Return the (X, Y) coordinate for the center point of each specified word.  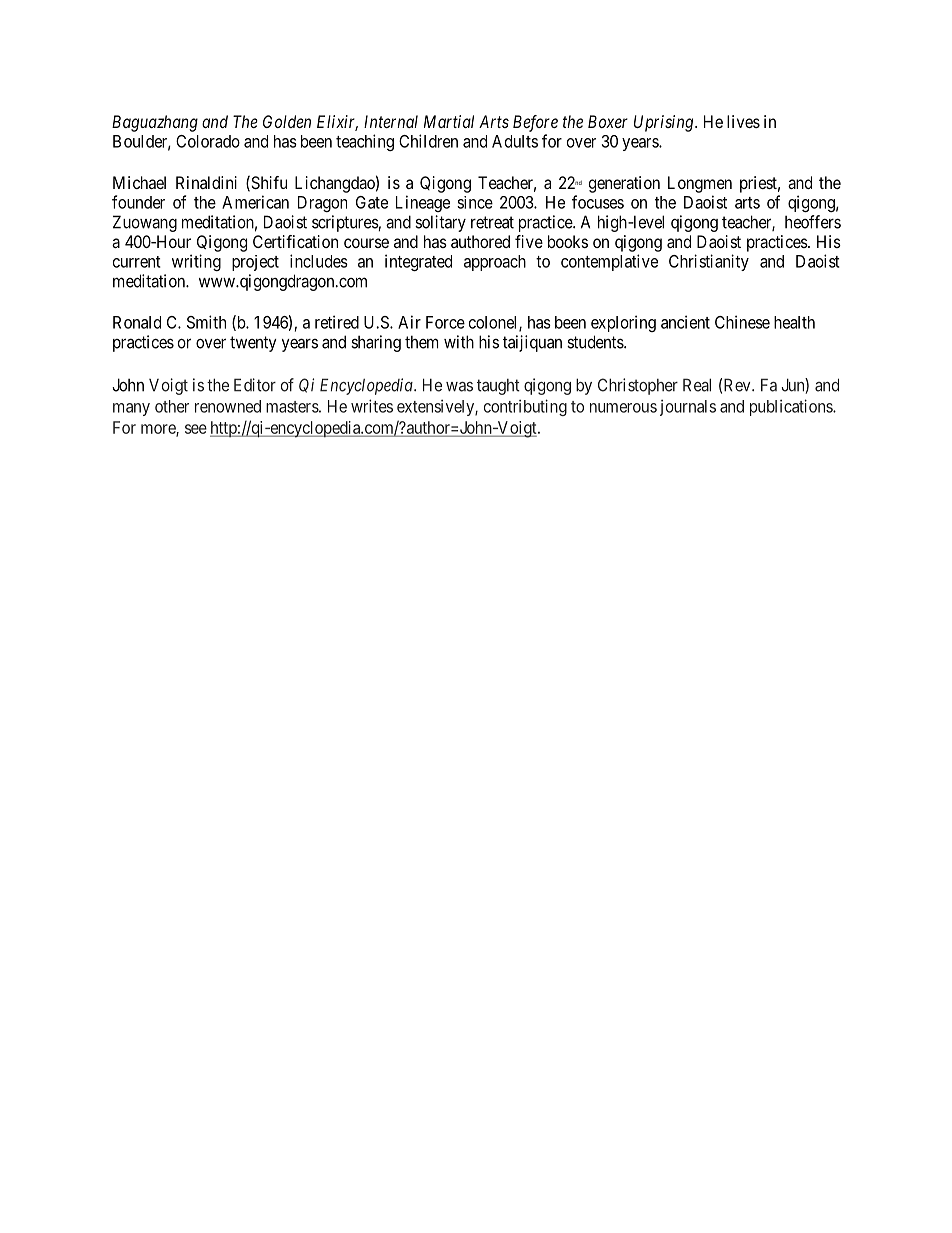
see (196, 429)
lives (743, 121)
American (255, 202)
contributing (525, 407)
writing (196, 262)
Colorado (208, 141)
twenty (253, 344)
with (459, 342)
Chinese (742, 322)
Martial (449, 121)
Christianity (709, 262)
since (475, 202)
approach (495, 263)
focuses (598, 202)
